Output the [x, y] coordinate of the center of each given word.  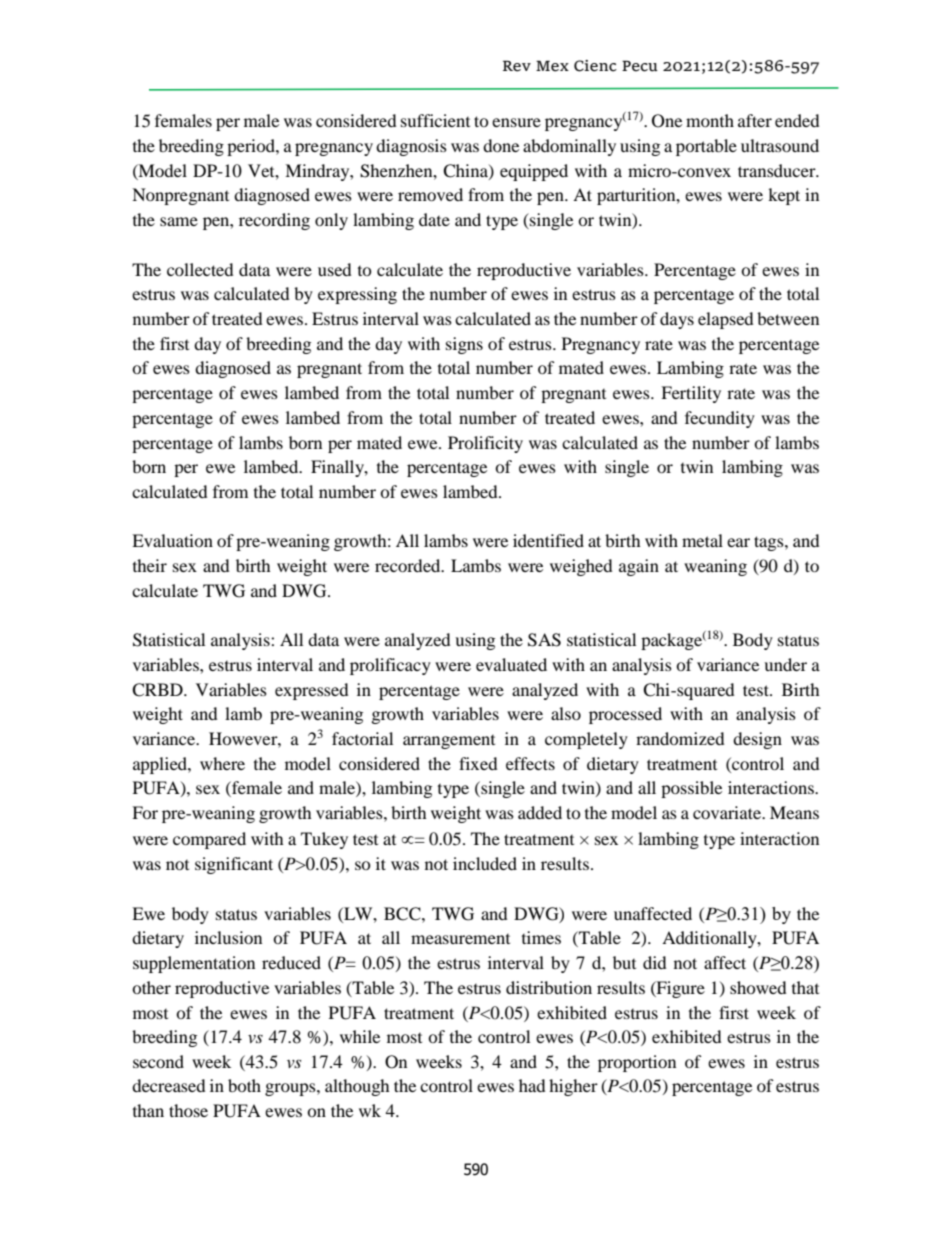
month [710, 120]
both [244, 1085]
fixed [478, 763]
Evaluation [172, 540]
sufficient [435, 120]
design [757, 740]
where [222, 763]
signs [464, 345]
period [252, 147]
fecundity [720, 419]
